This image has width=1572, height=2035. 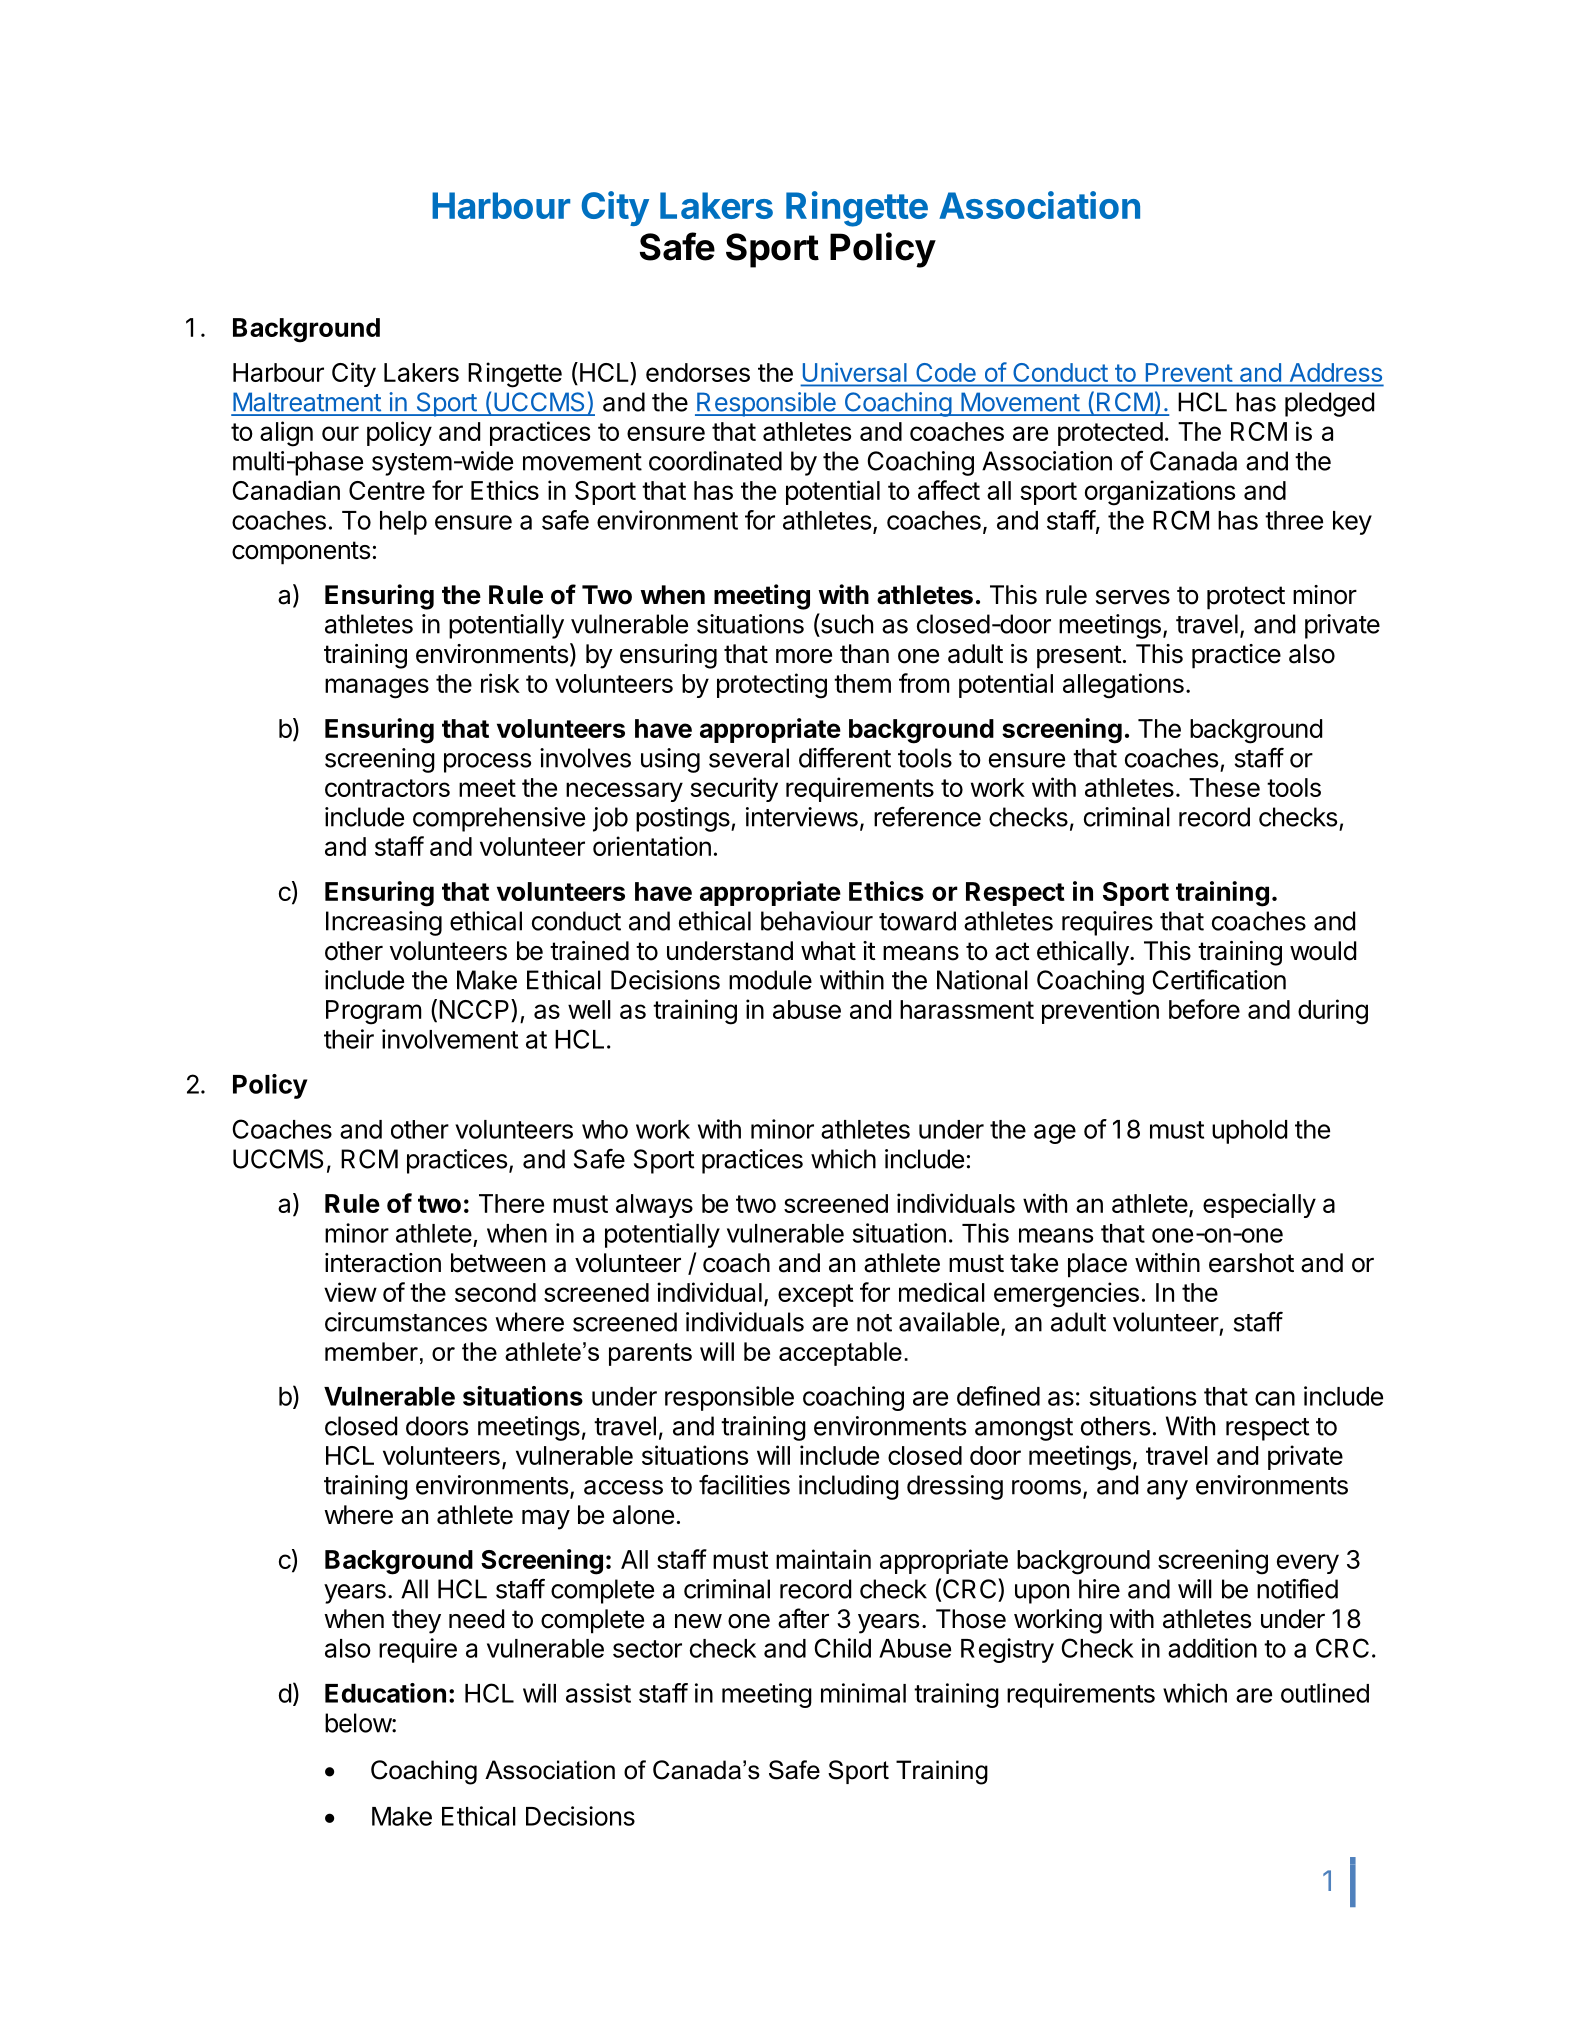 What do you see at coordinates (1329, 404) in the image?
I see `pledged` at bounding box center [1329, 404].
